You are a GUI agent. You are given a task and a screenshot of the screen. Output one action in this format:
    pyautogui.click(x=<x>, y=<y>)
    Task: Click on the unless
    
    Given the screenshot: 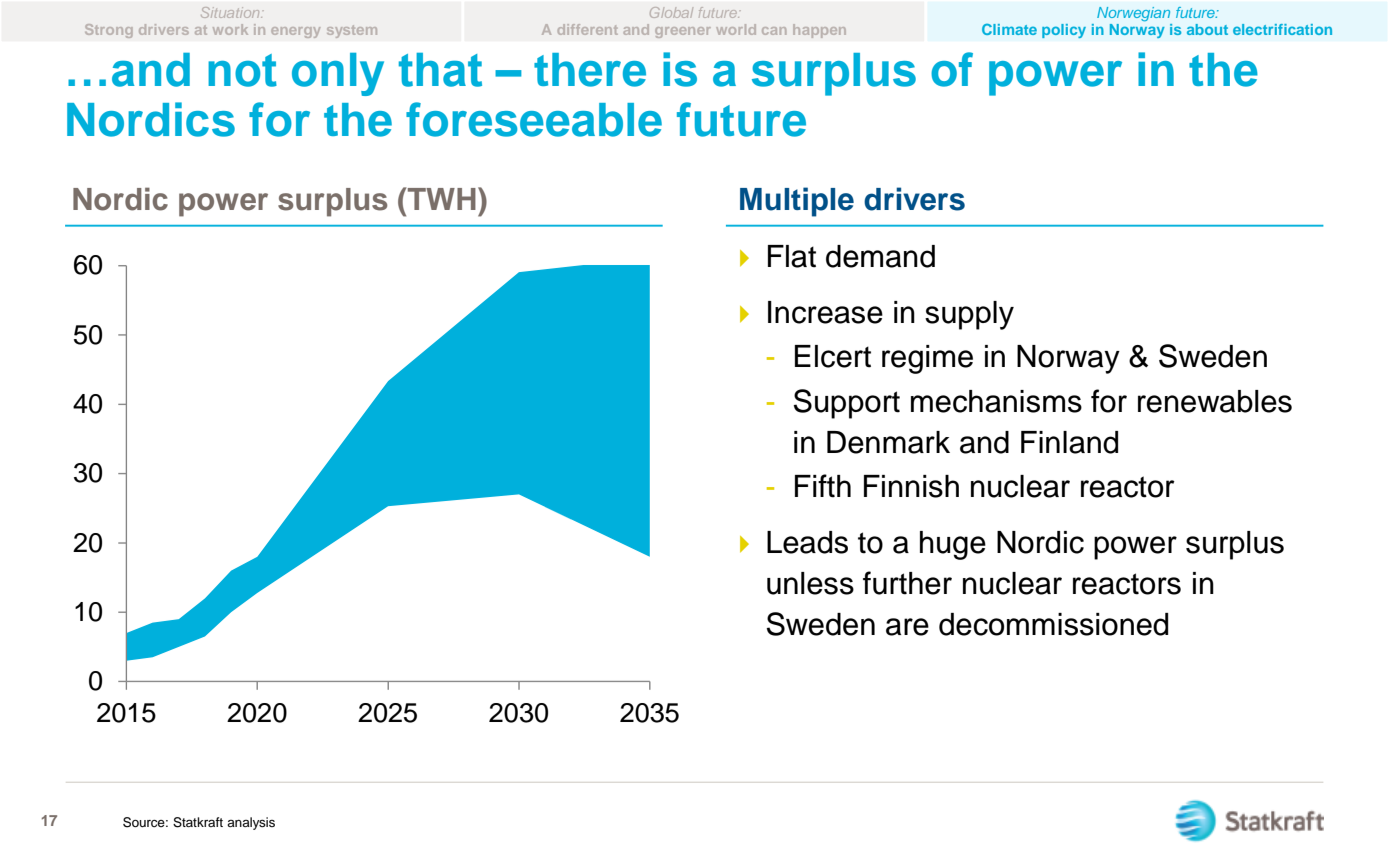 What is the action you would take?
    pyautogui.click(x=810, y=583)
